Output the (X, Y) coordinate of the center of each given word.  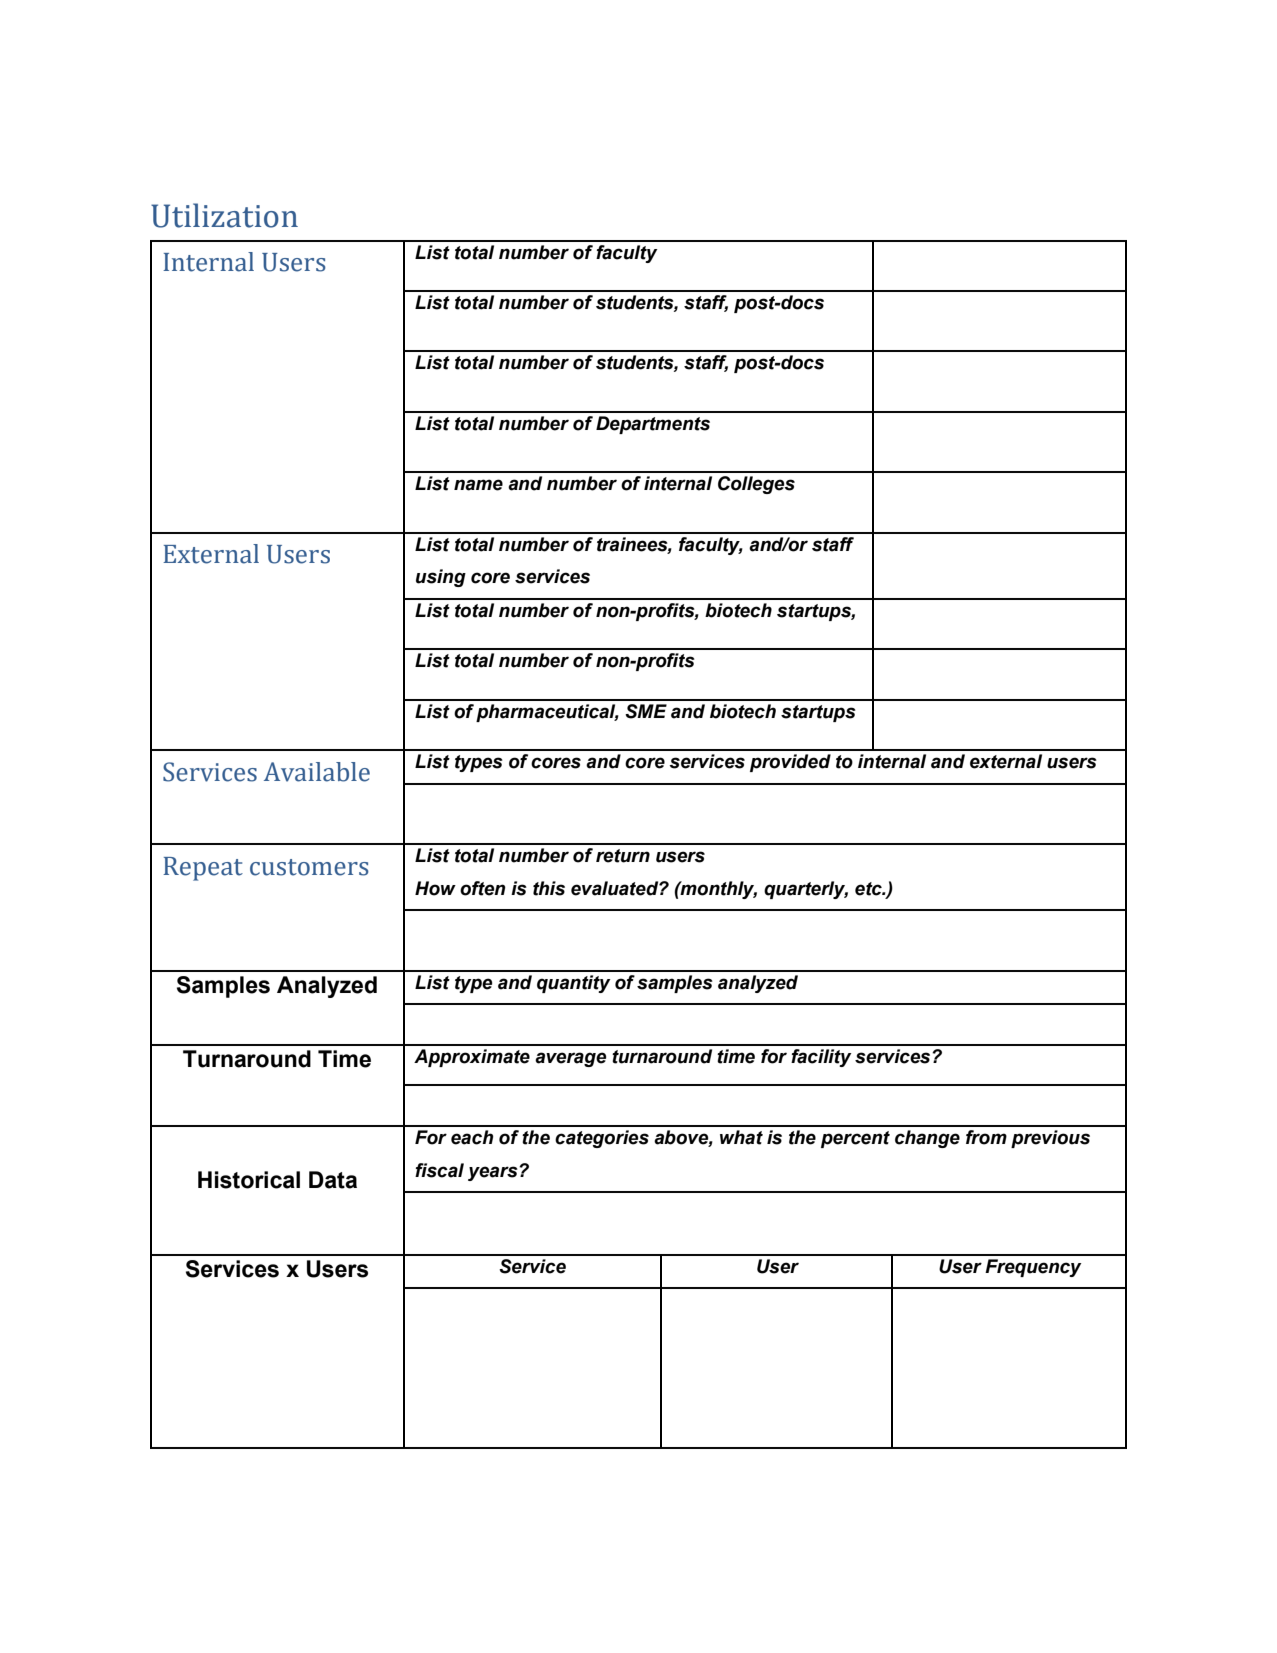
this (549, 888)
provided (790, 763)
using (441, 578)
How (435, 888)
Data (333, 1180)
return (623, 856)
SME (646, 711)
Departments (653, 425)
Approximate (472, 1058)
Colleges (756, 485)
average (571, 1059)
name (478, 485)
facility (821, 1058)
